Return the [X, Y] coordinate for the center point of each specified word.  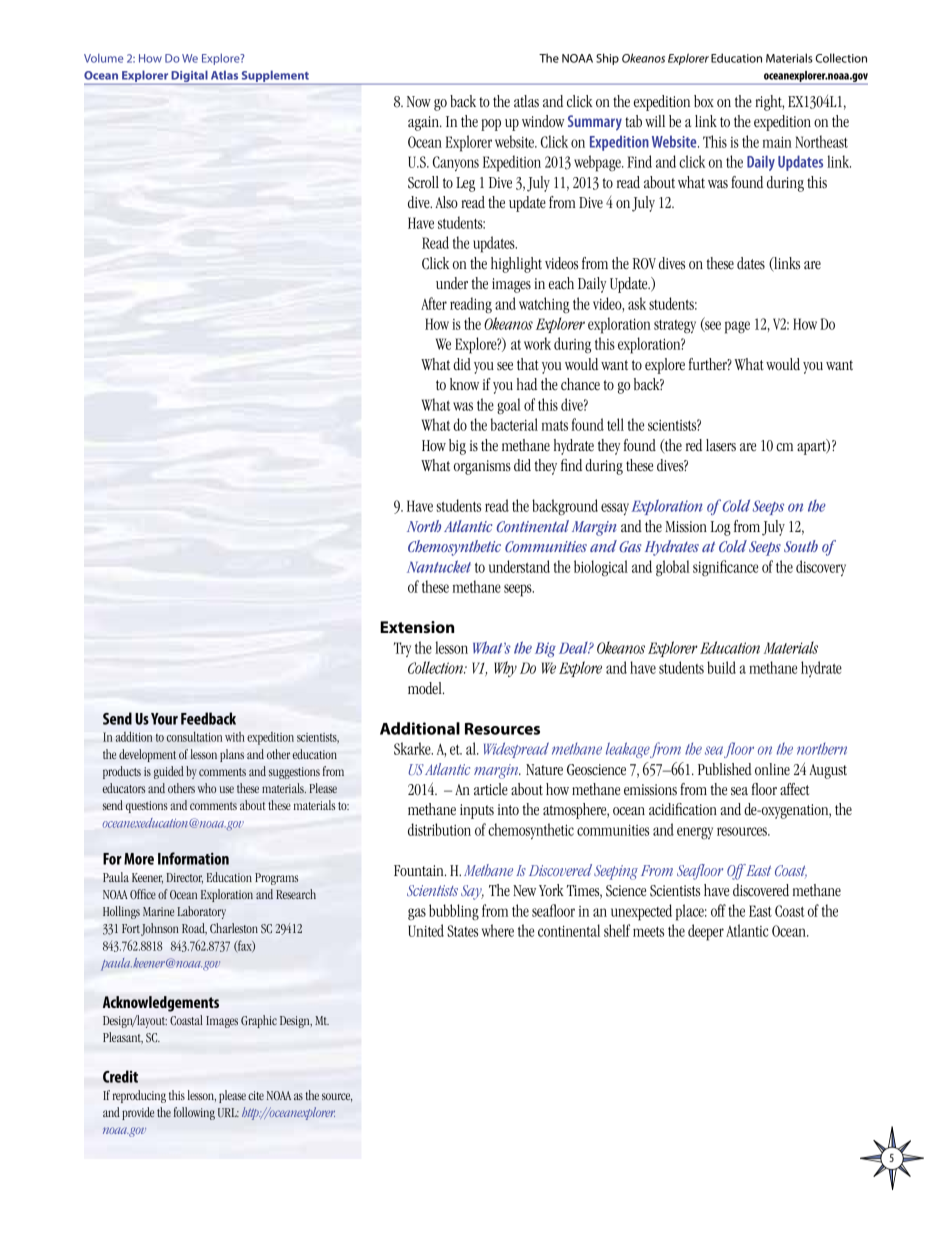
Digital [189, 77]
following [194, 1113]
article [491, 789]
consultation [194, 737]
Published [725, 769]
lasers [721, 445]
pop [491, 125]
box [704, 101]
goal [509, 406]
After [434, 303]
